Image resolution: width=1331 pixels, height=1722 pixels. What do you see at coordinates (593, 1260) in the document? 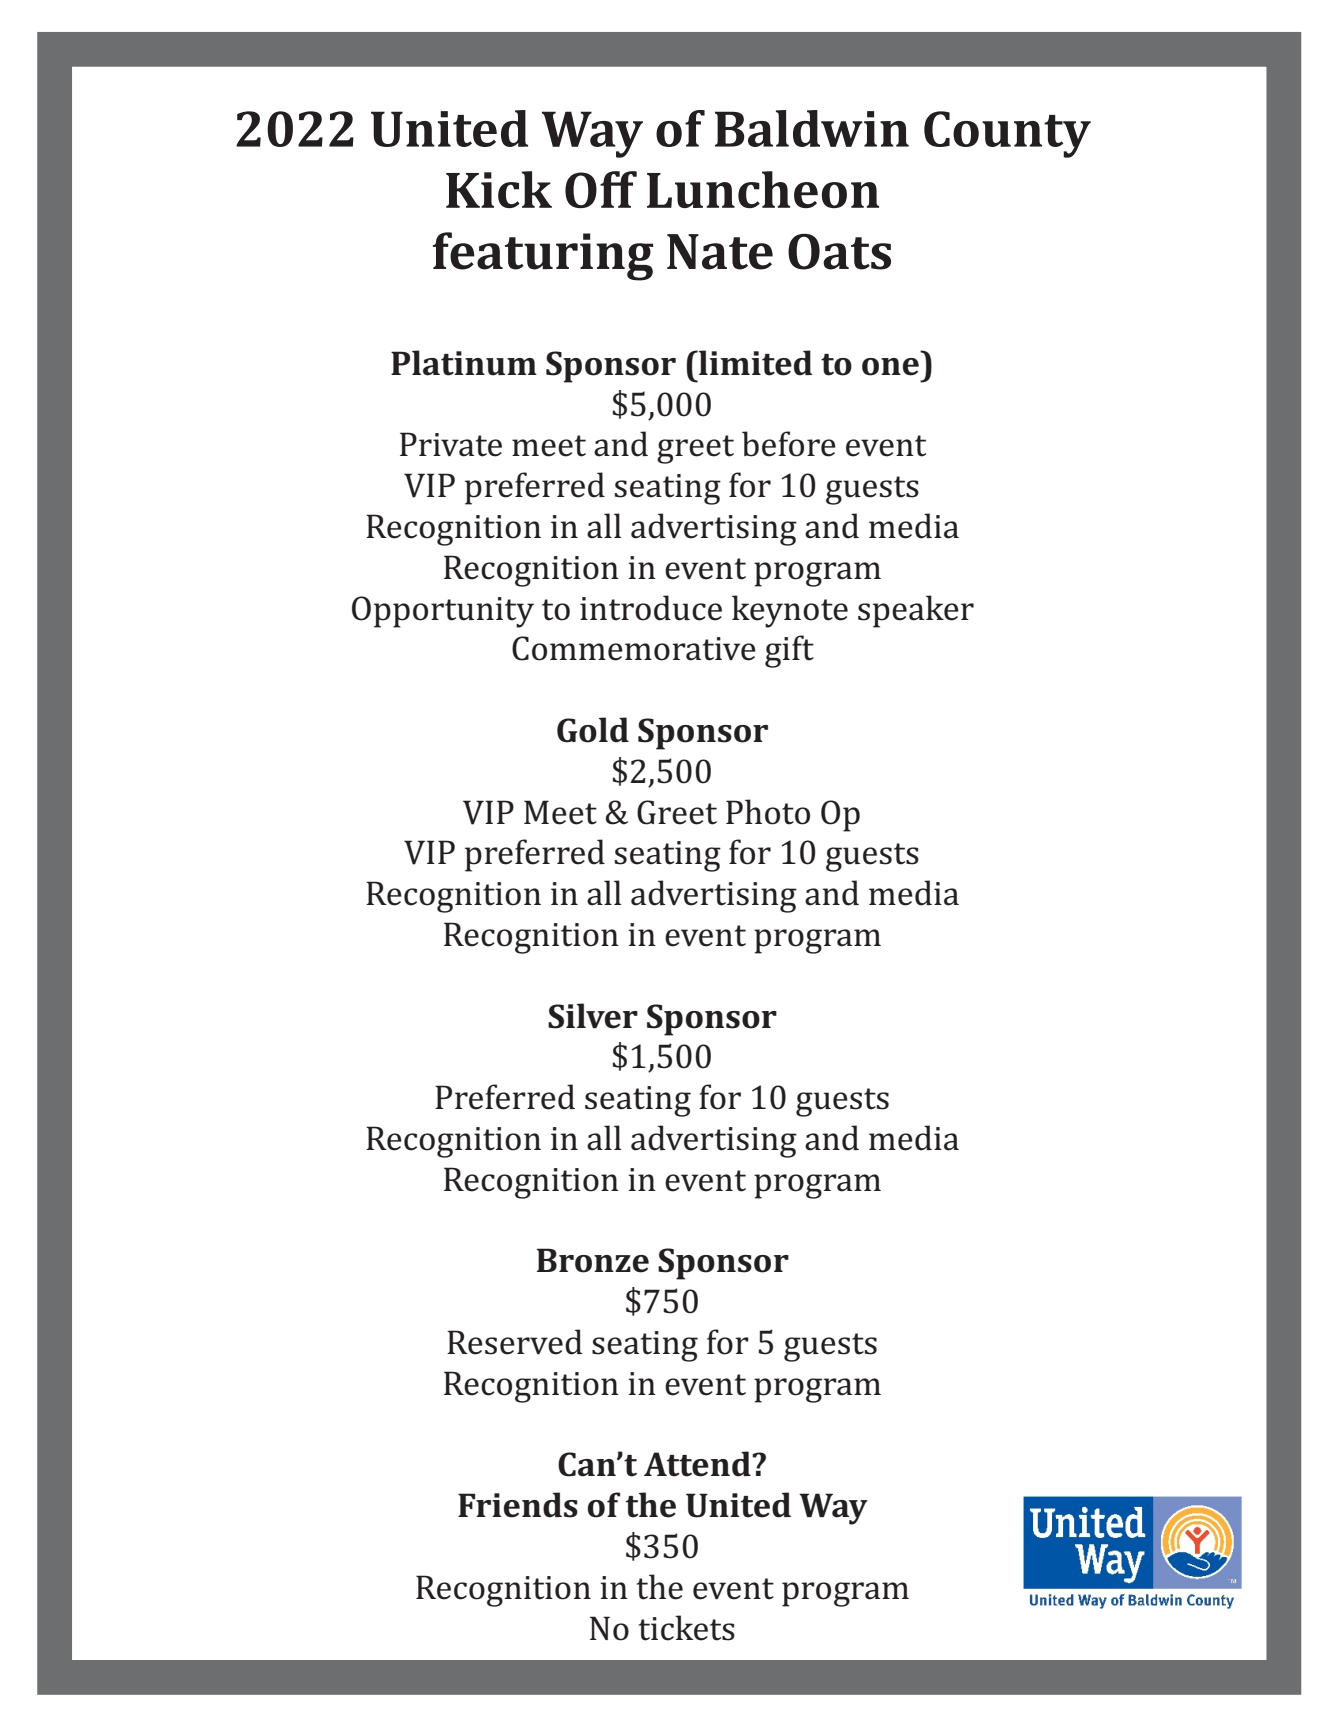
I see `Bronze` at bounding box center [593, 1260].
